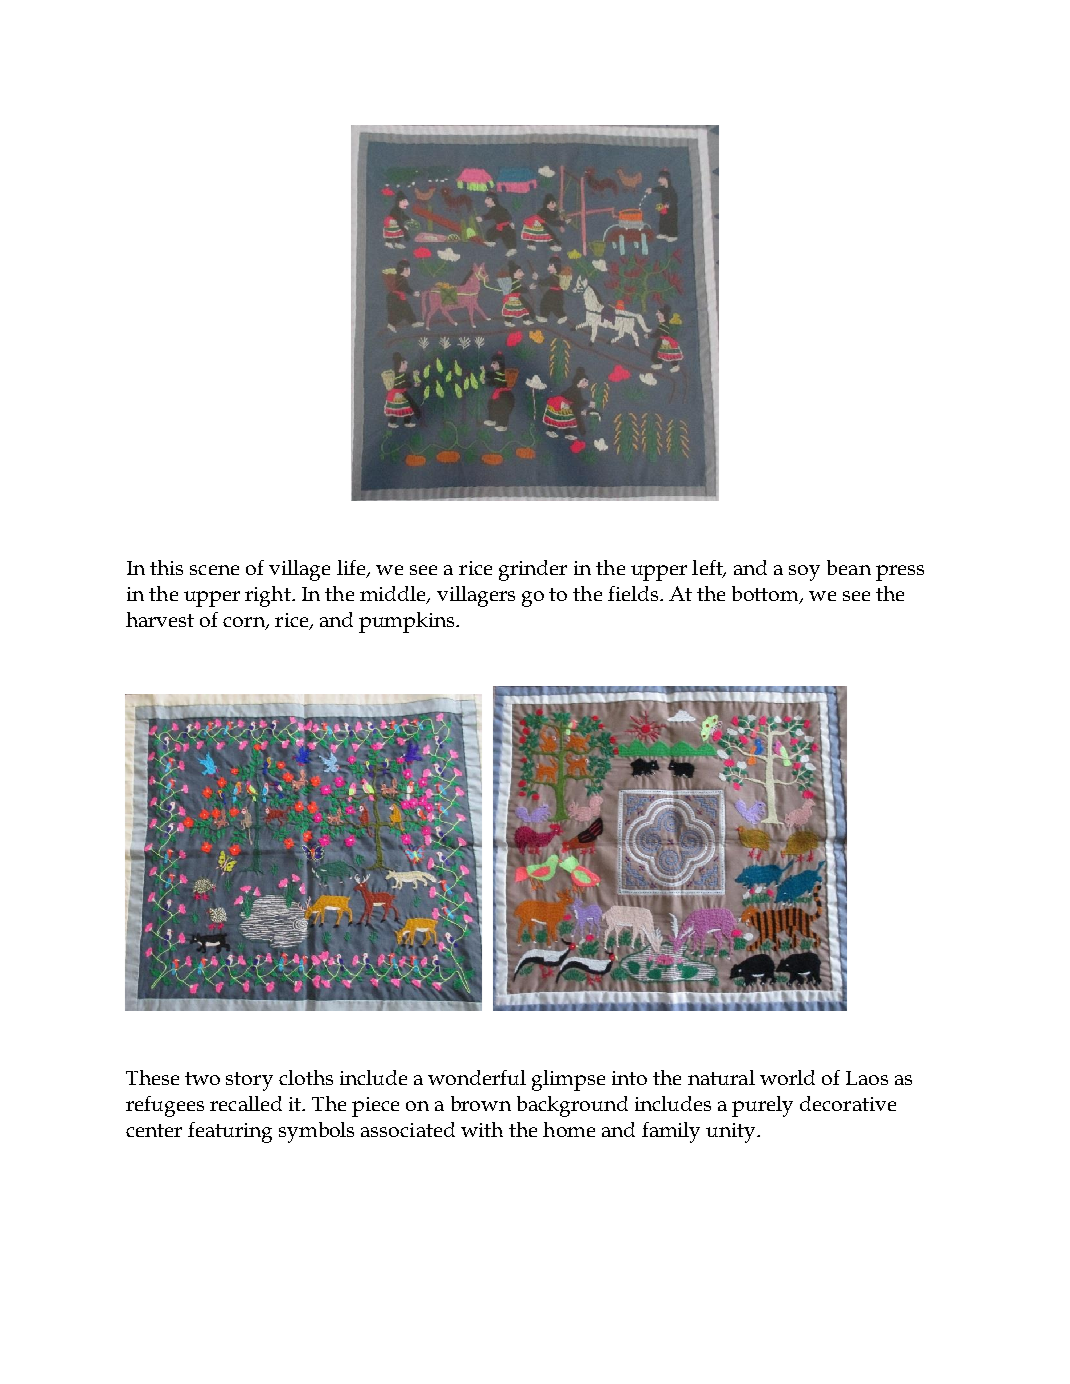 Image resolution: width=1070 pixels, height=1384 pixels. What do you see at coordinates (804, 573) in the screenshot?
I see `soy` at bounding box center [804, 573].
